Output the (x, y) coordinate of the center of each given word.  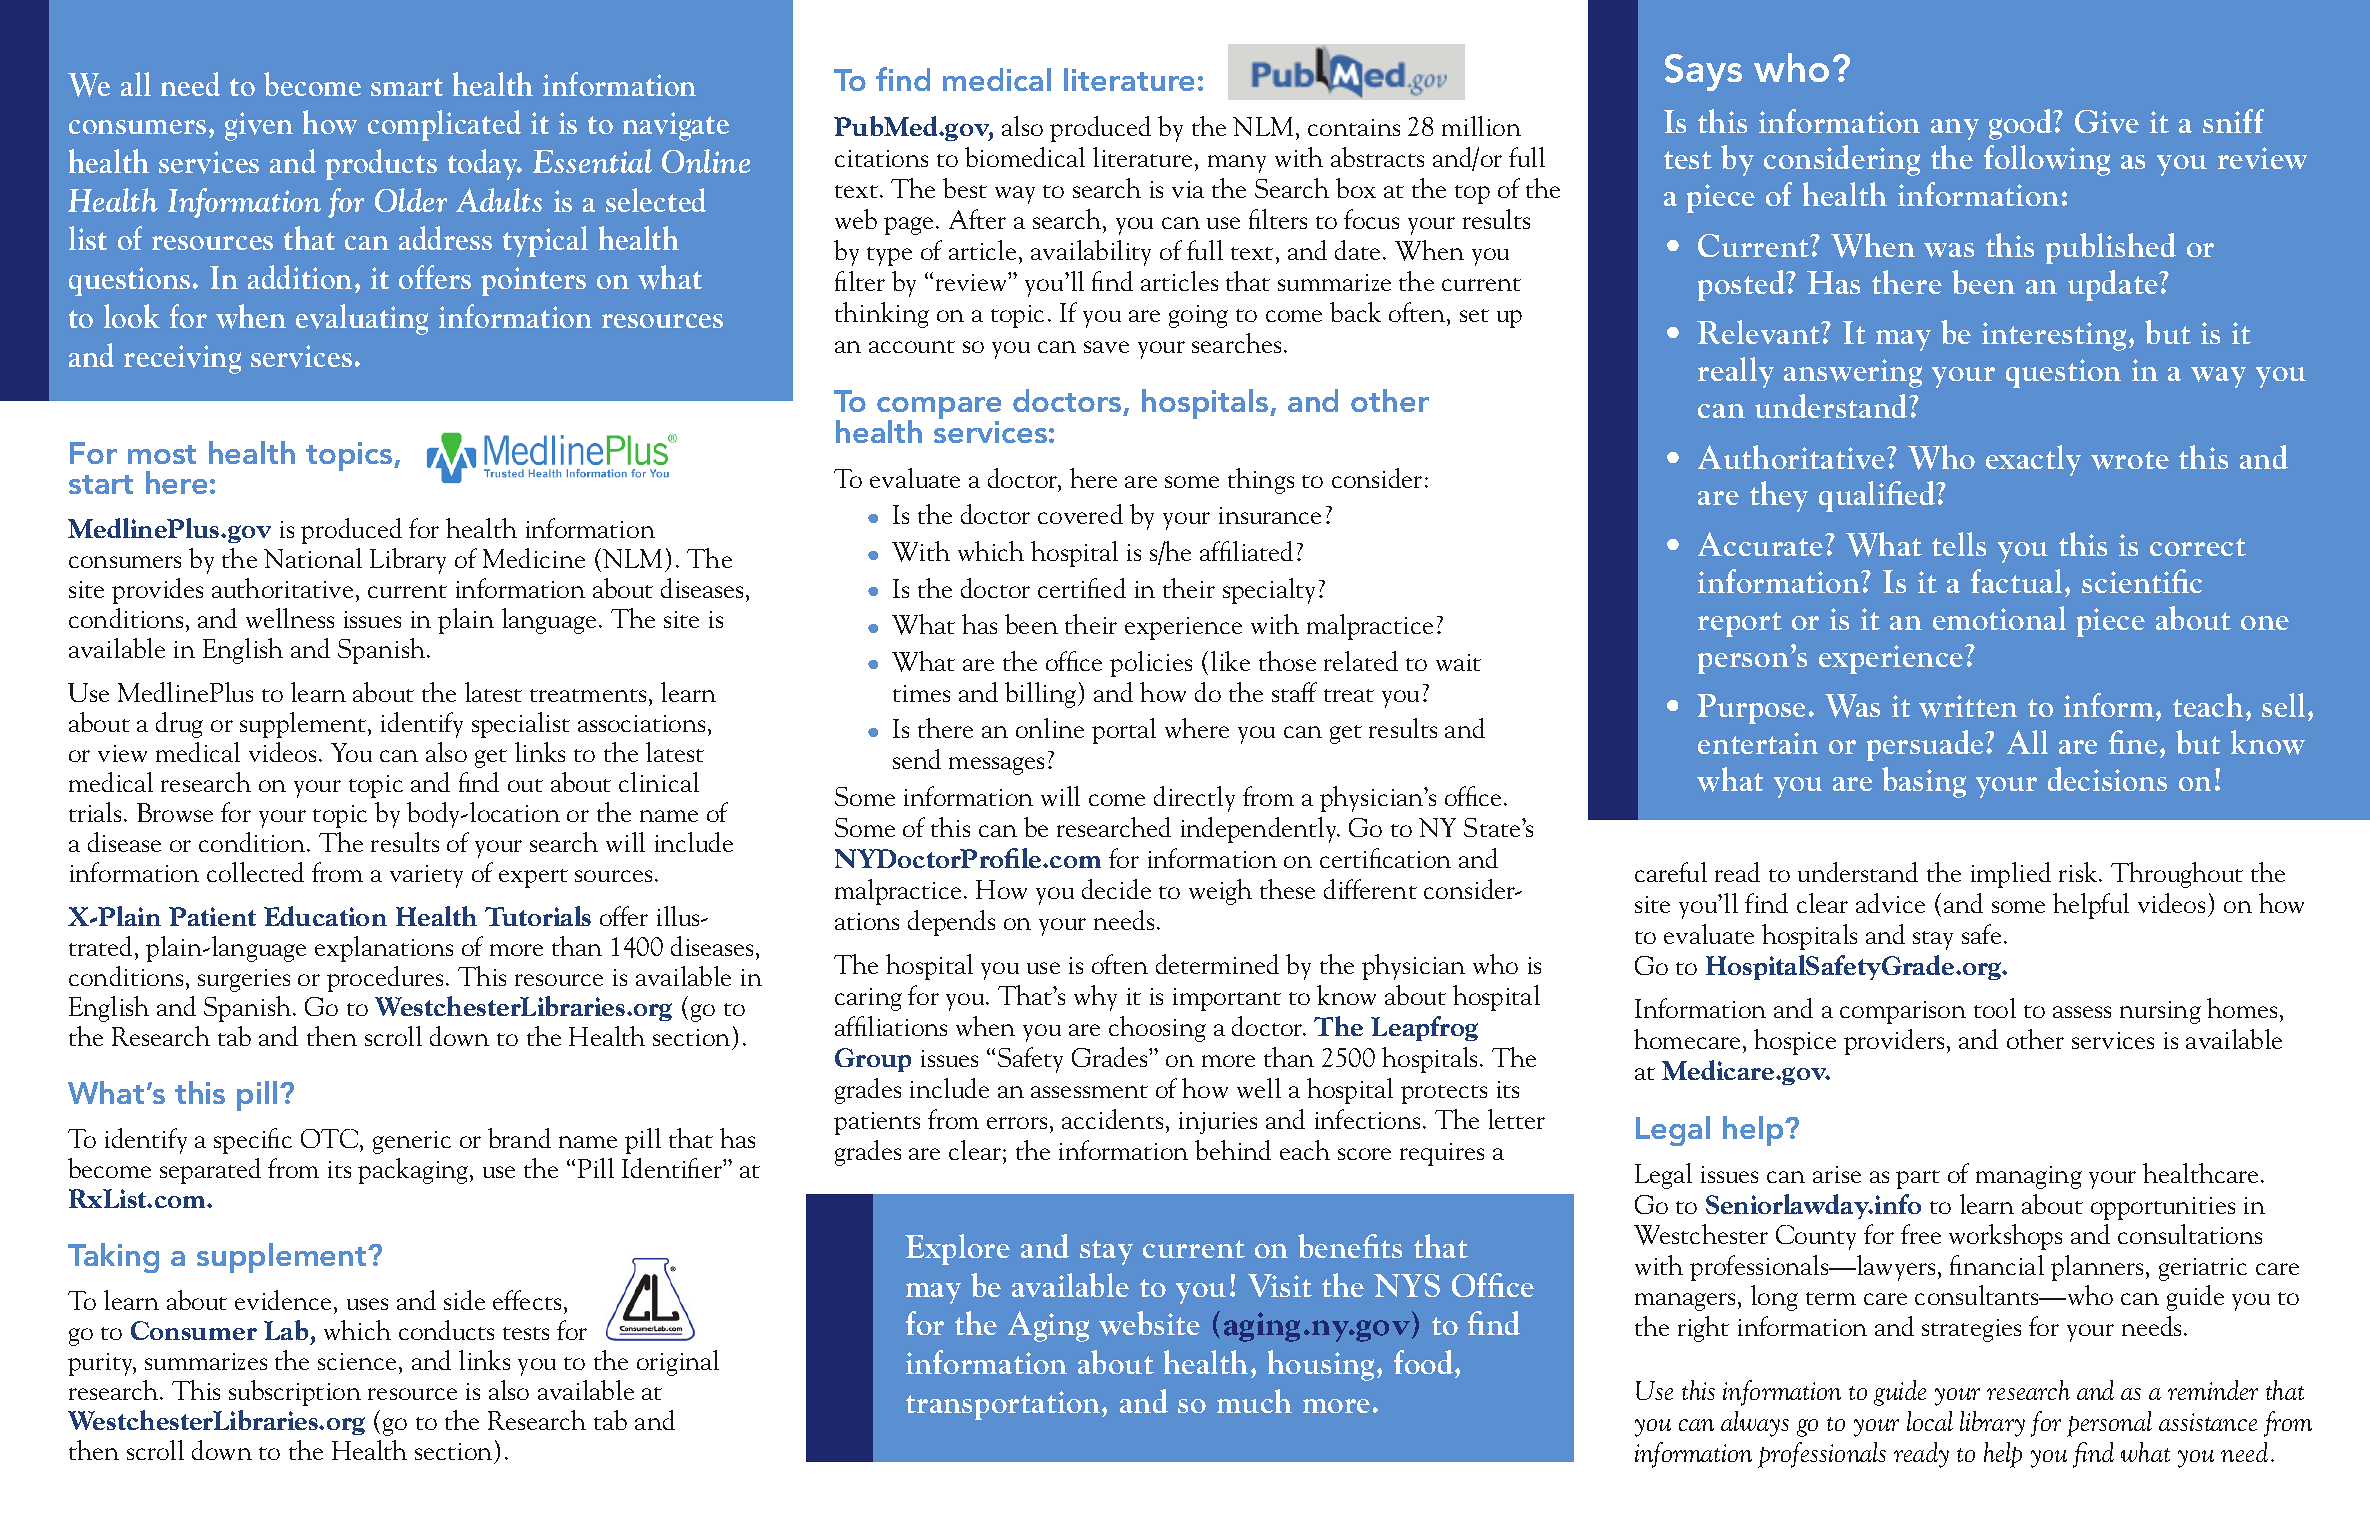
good (2022, 124)
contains (1354, 127)
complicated (444, 125)
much (1254, 1401)
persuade (1926, 745)
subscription (295, 1393)
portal (1124, 731)
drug (179, 725)
